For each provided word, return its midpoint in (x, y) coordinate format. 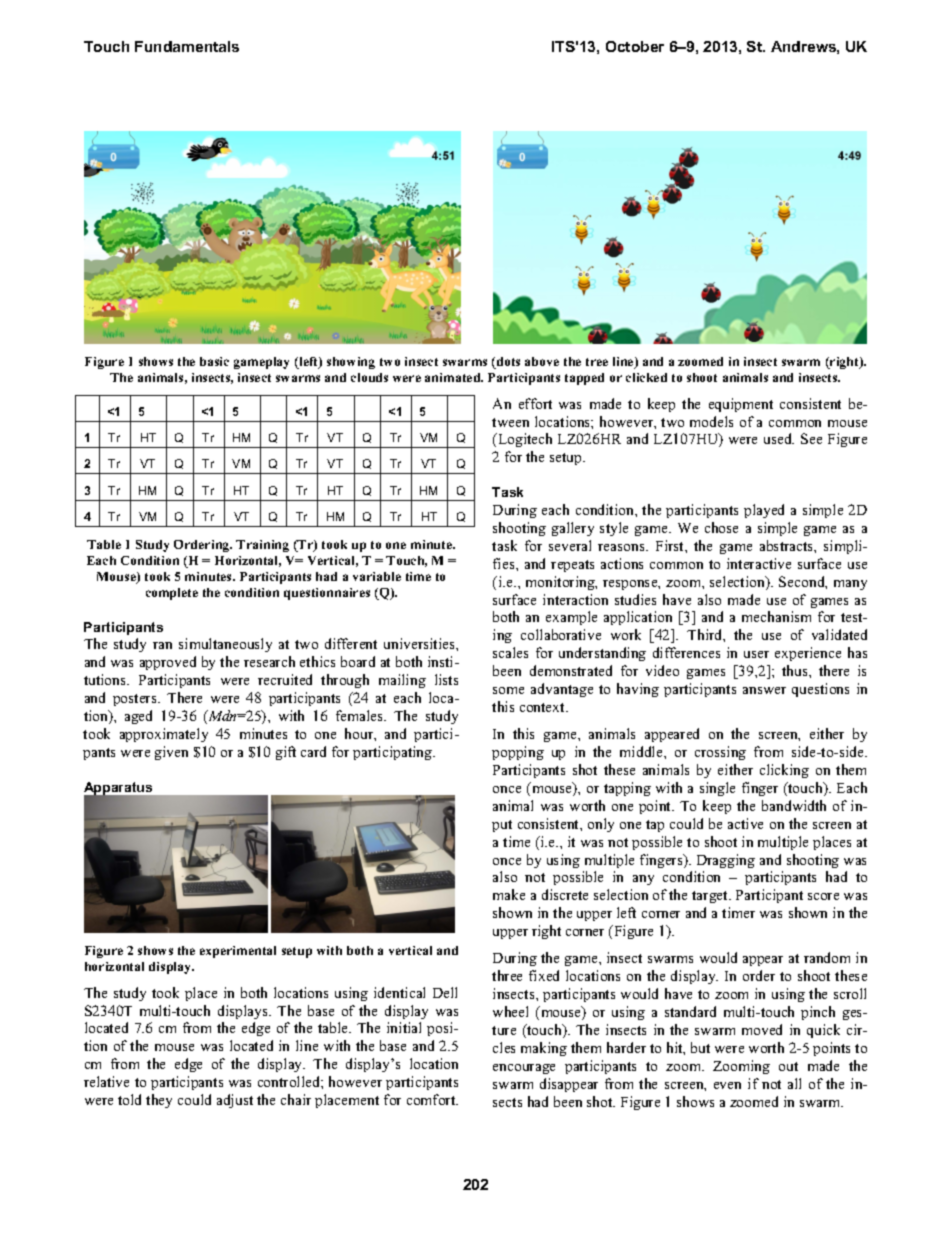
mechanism (776, 616)
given (171, 753)
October (635, 46)
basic (214, 361)
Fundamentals (187, 46)
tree (597, 362)
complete (172, 594)
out (788, 1066)
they (159, 1101)
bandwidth (794, 805)
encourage (524, 1069)
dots (507, 363)
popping (518, 753)
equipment (741, 405)
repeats (572, 566)
